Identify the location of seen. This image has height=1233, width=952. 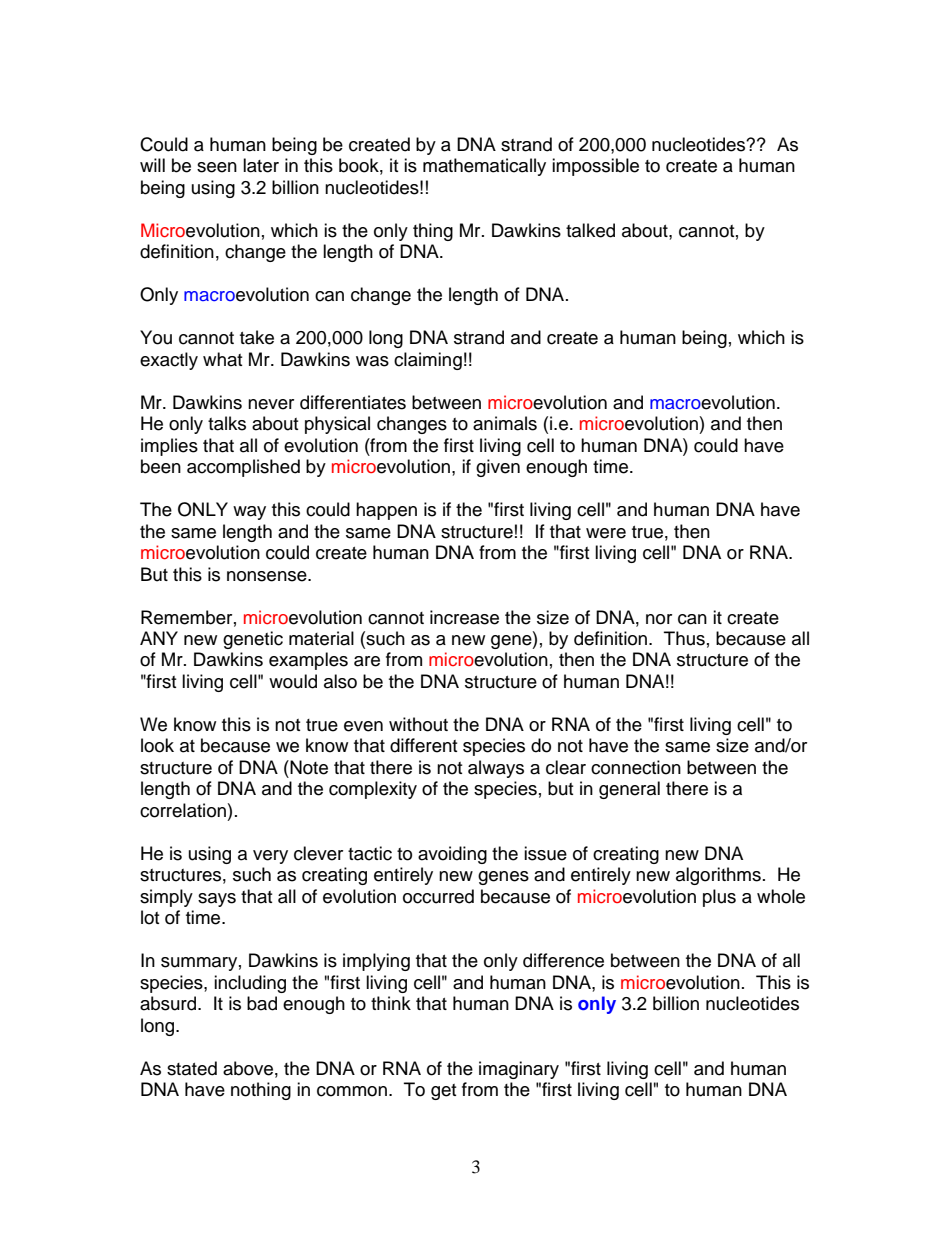
(217, 167).
